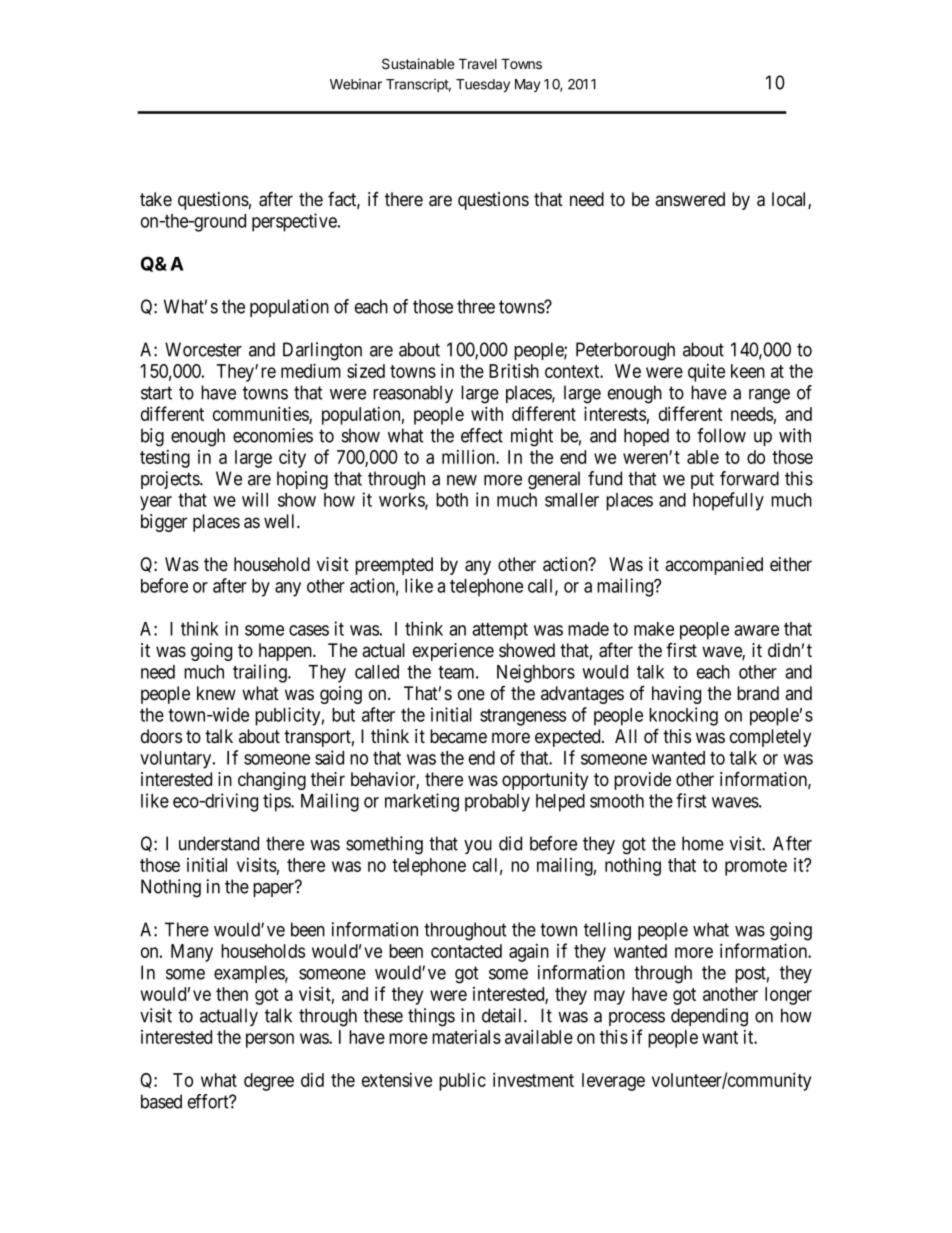 The height and width of the screenshot is (1233, 952). I want to click on communities, so click(261, 414).
